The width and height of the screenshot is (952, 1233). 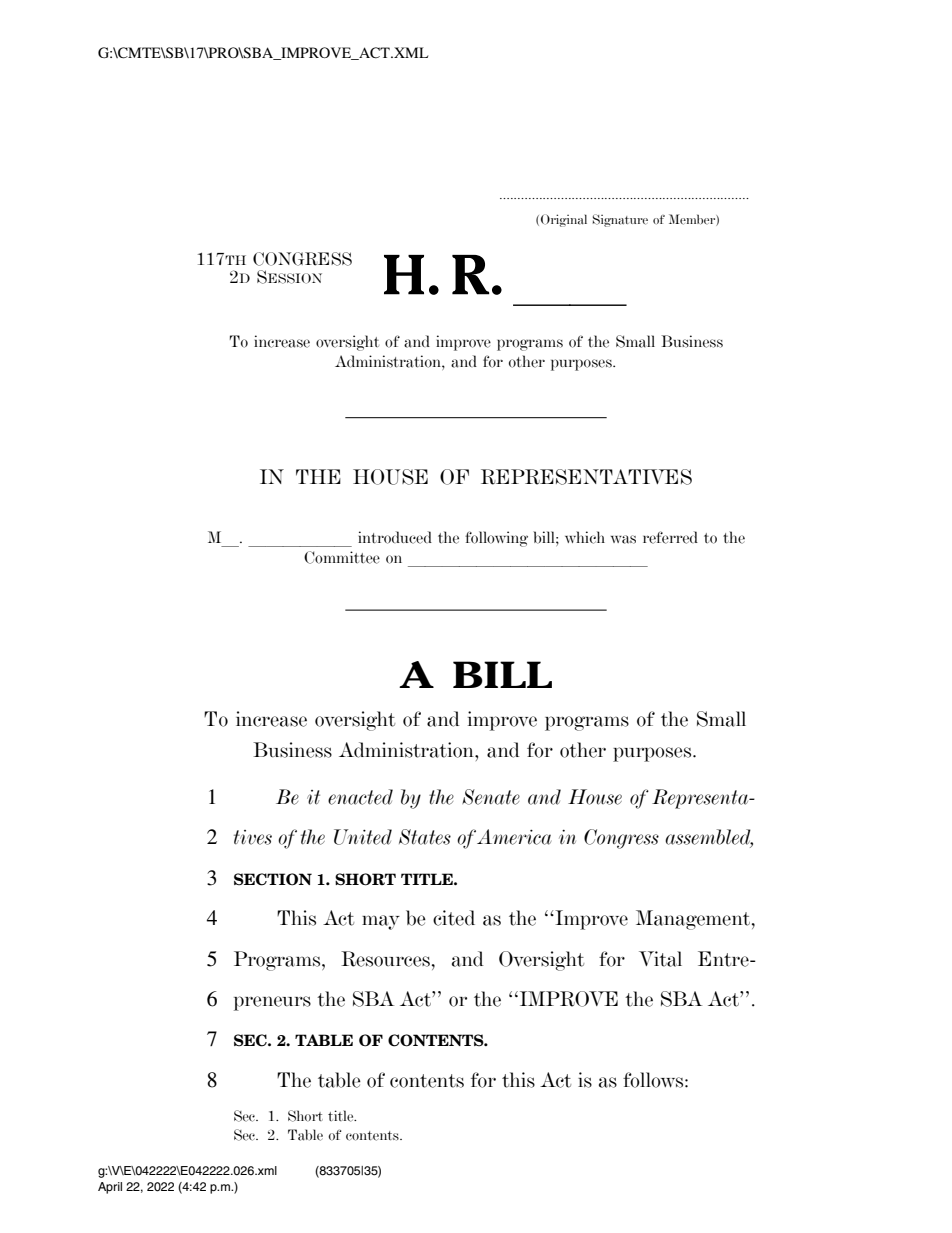 I want to click on Senate, so click(x=491, y=797).
